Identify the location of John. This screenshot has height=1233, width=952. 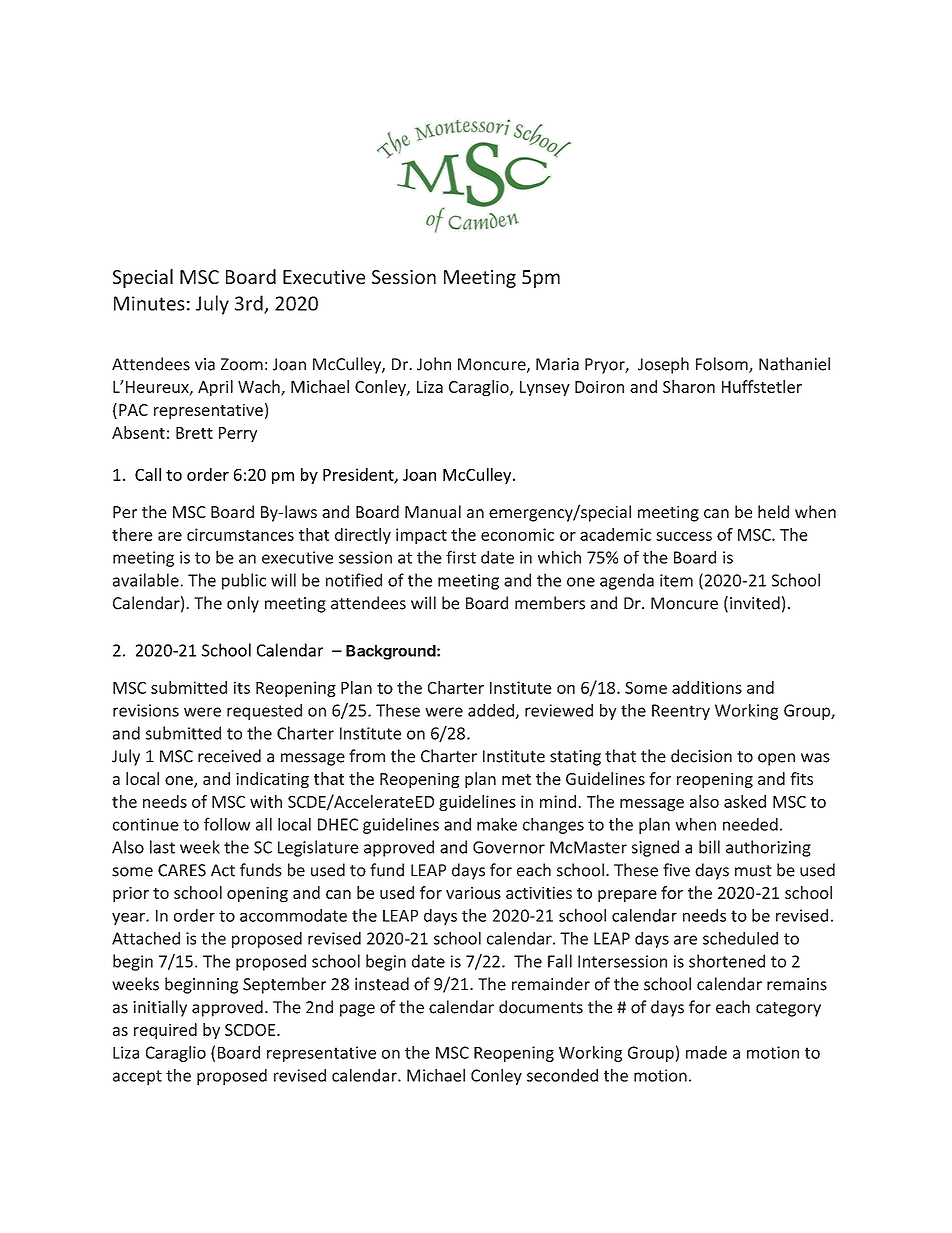
(434, 364).
